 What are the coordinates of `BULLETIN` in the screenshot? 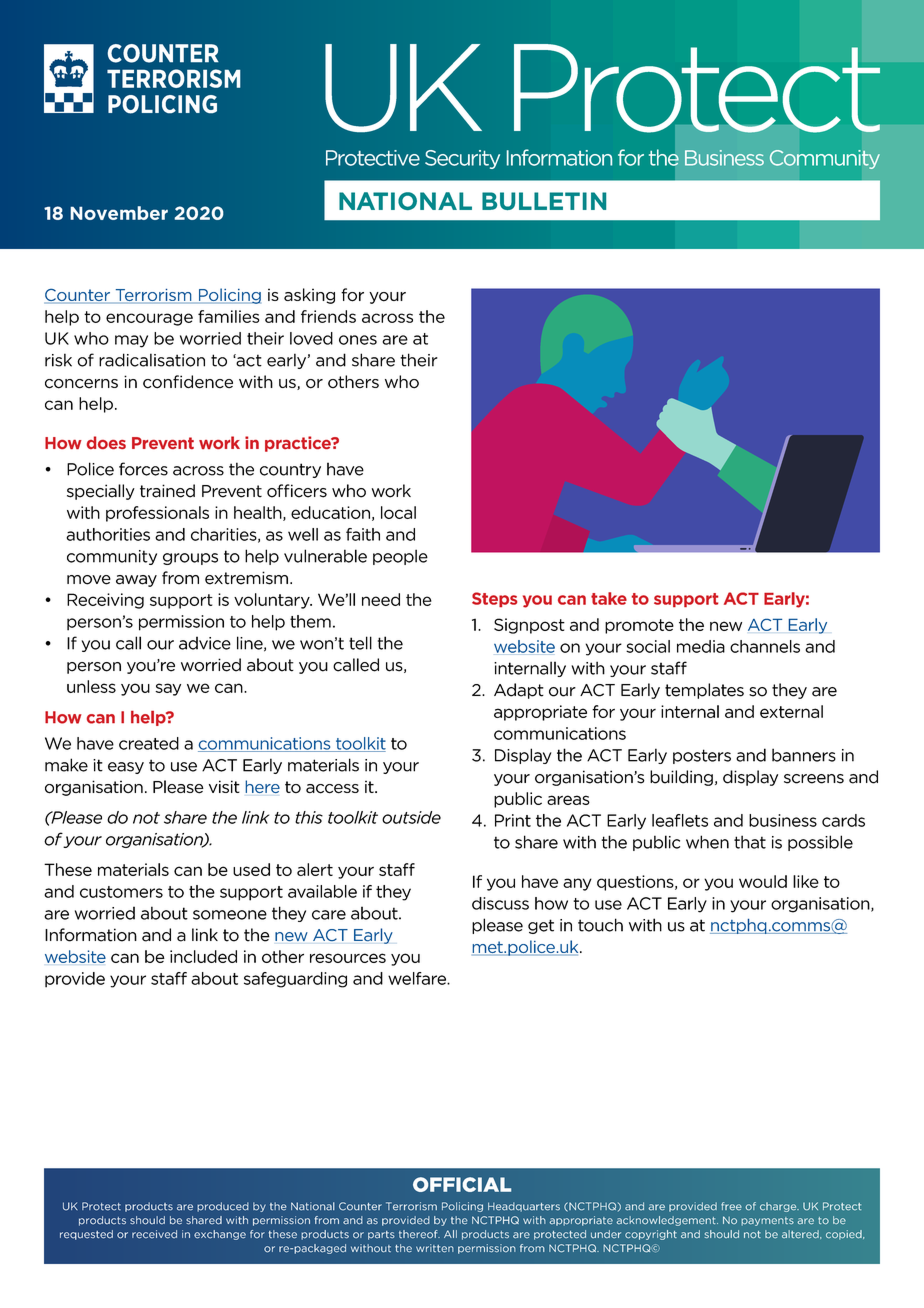 It's located at (544, 201).
